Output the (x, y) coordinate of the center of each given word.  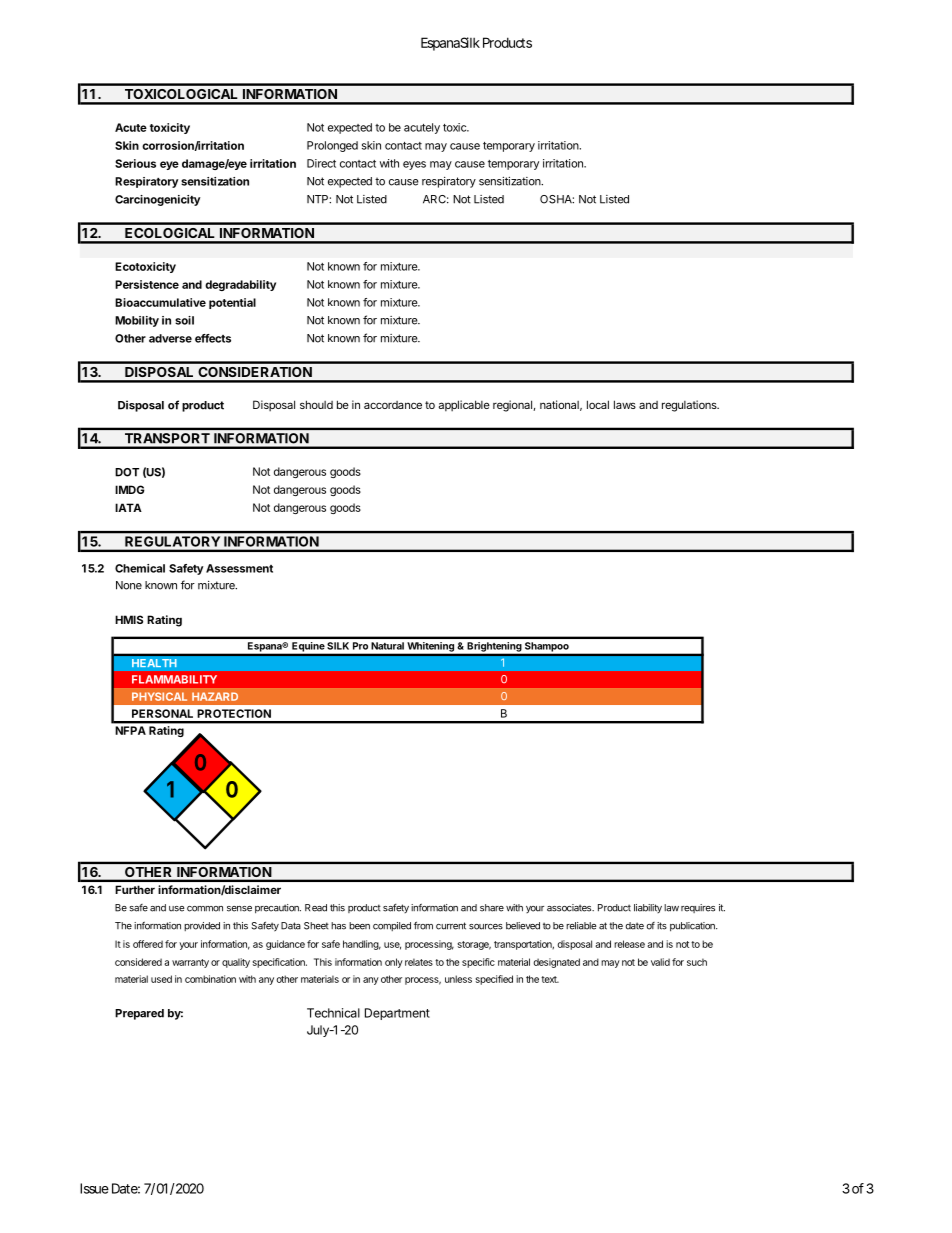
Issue (94, 1188)
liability (648, 908)
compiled (392, 926)
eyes (414, 165)
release (629, 944)
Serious (135, 163)
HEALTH (154, 663)
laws (625, 404)
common (205, 909)
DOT (127, 472)
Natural (388, 646)
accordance (393, 405)
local (598, 404)
